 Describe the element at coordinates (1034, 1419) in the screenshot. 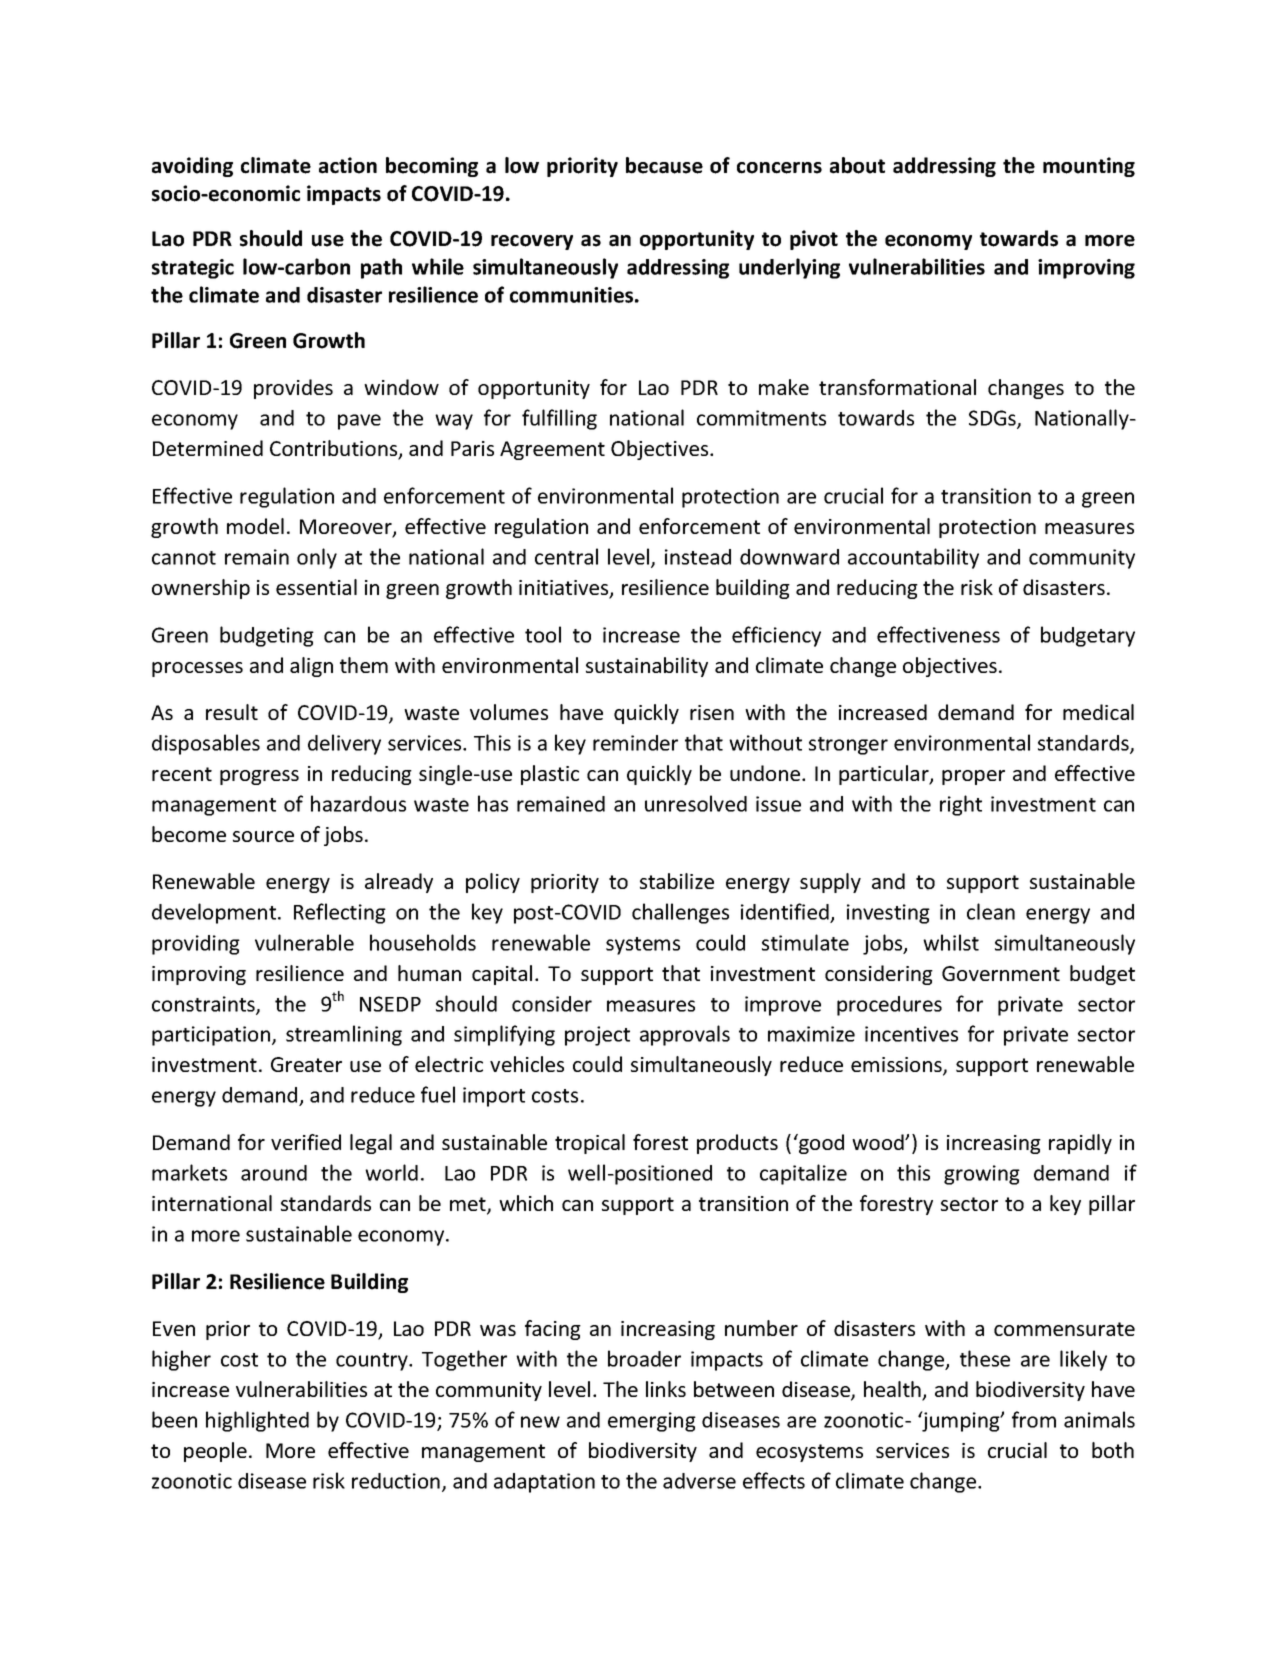

I see `from` at that location.
